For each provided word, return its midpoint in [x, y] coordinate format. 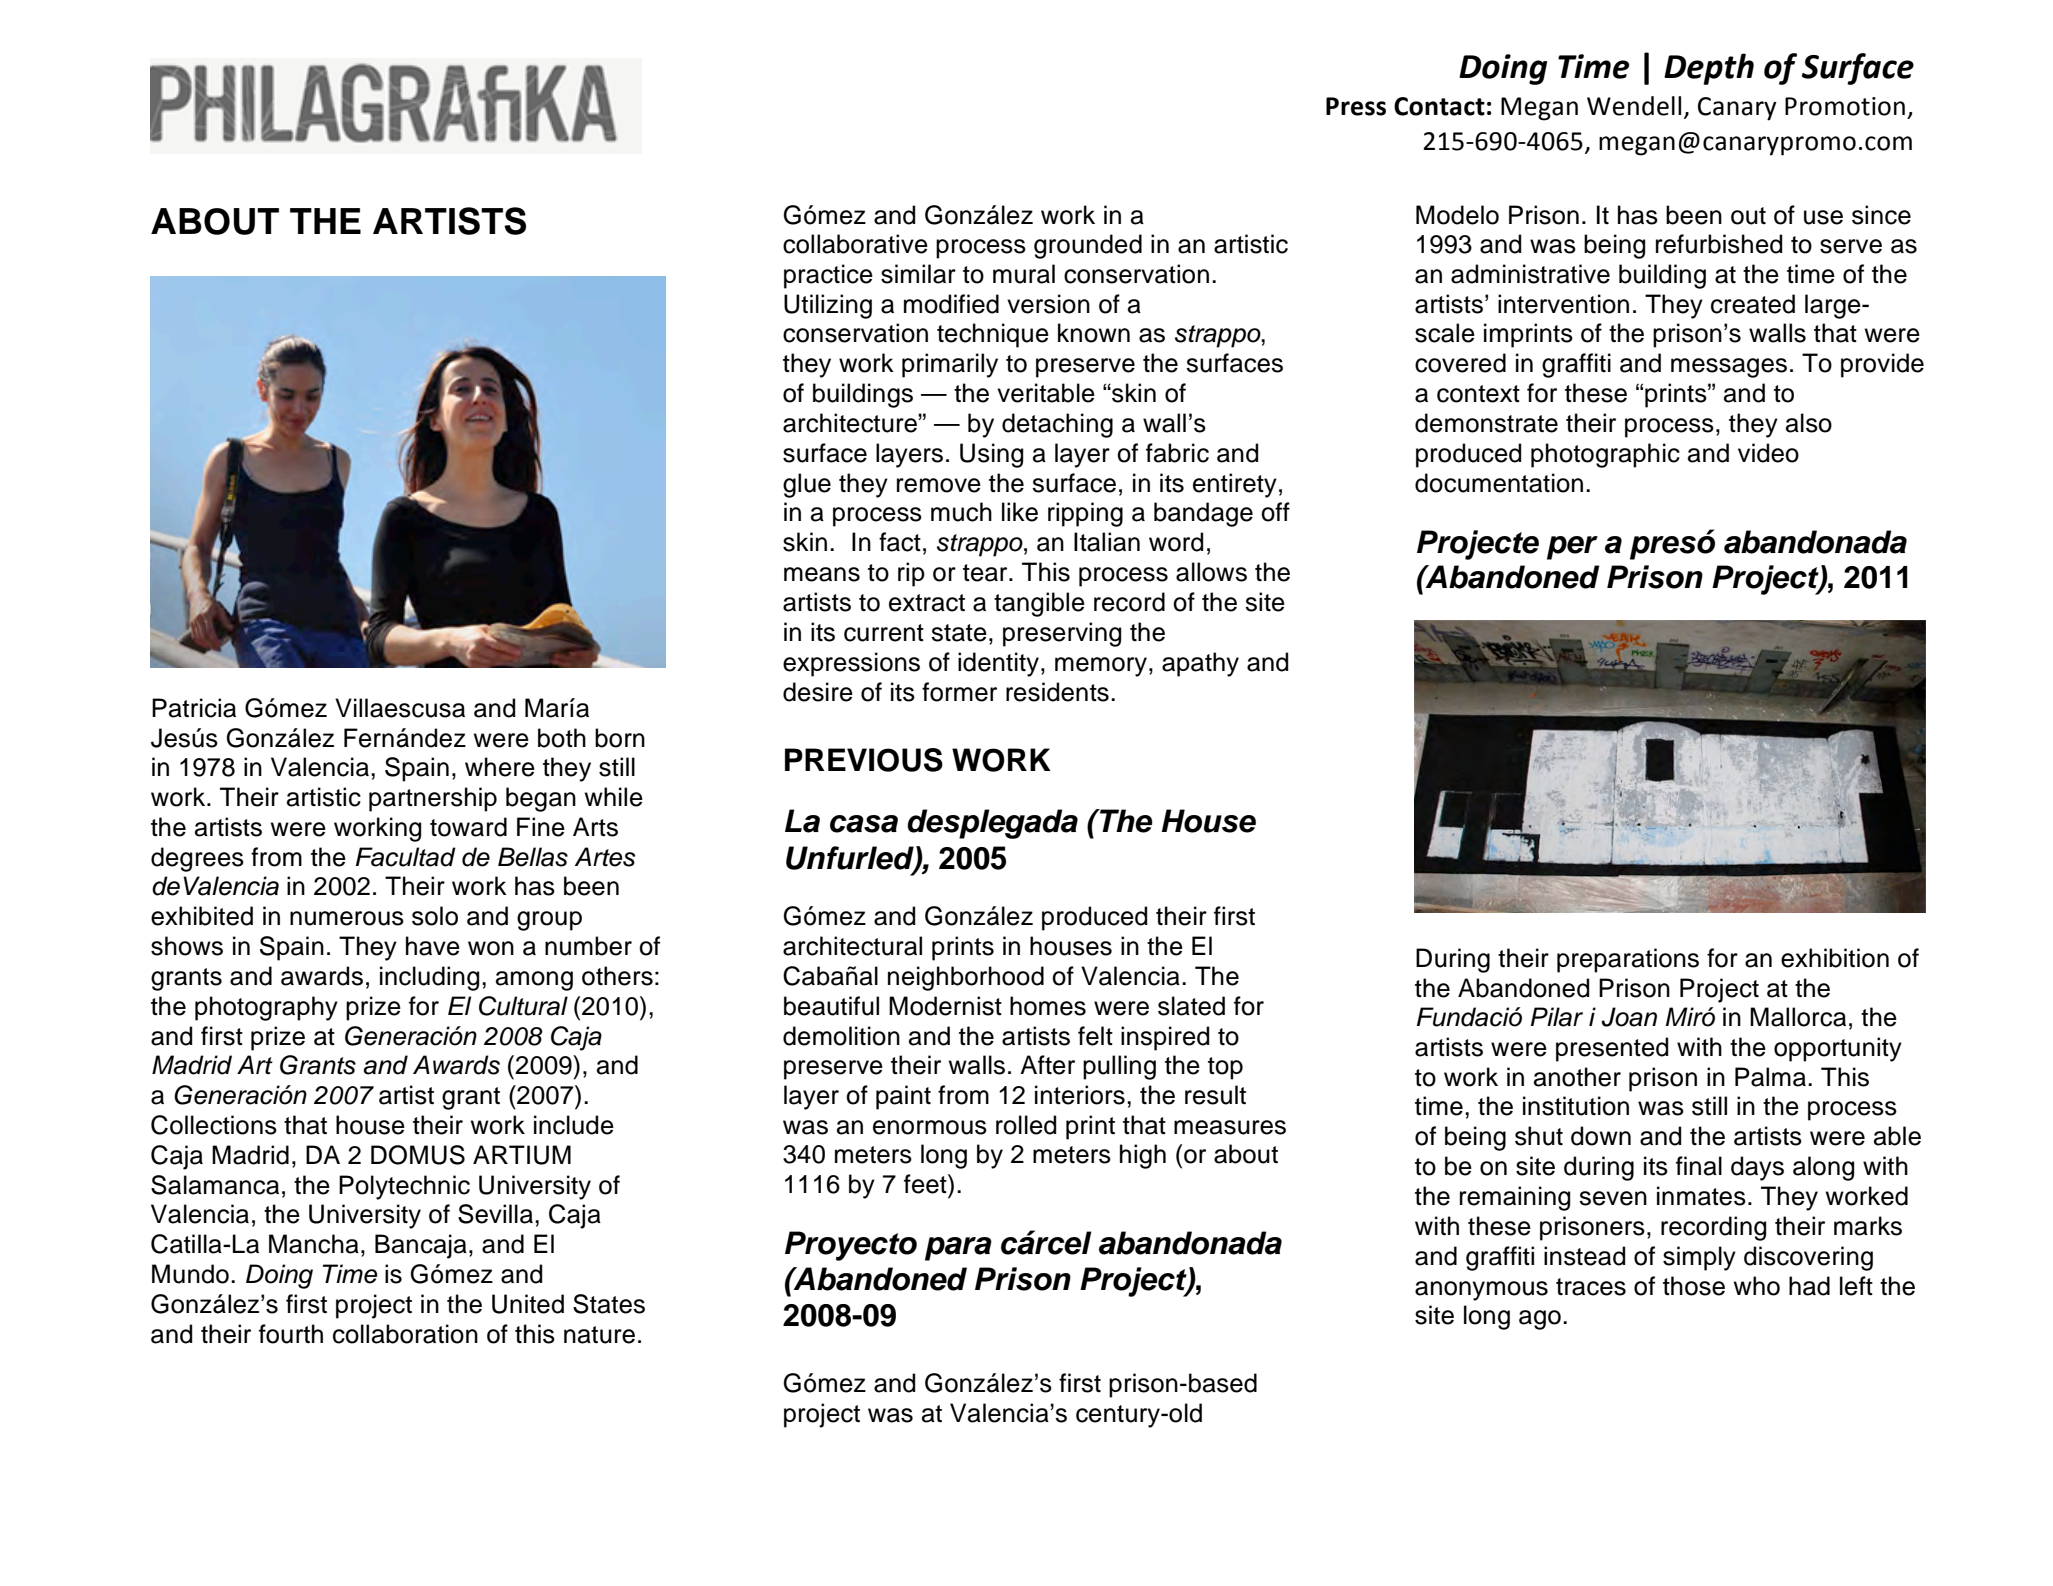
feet [926, 1184]
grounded [1088, 246]
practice [828, 276]
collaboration [405, 1334]
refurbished [1719, 244]
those [1694, 1286]
